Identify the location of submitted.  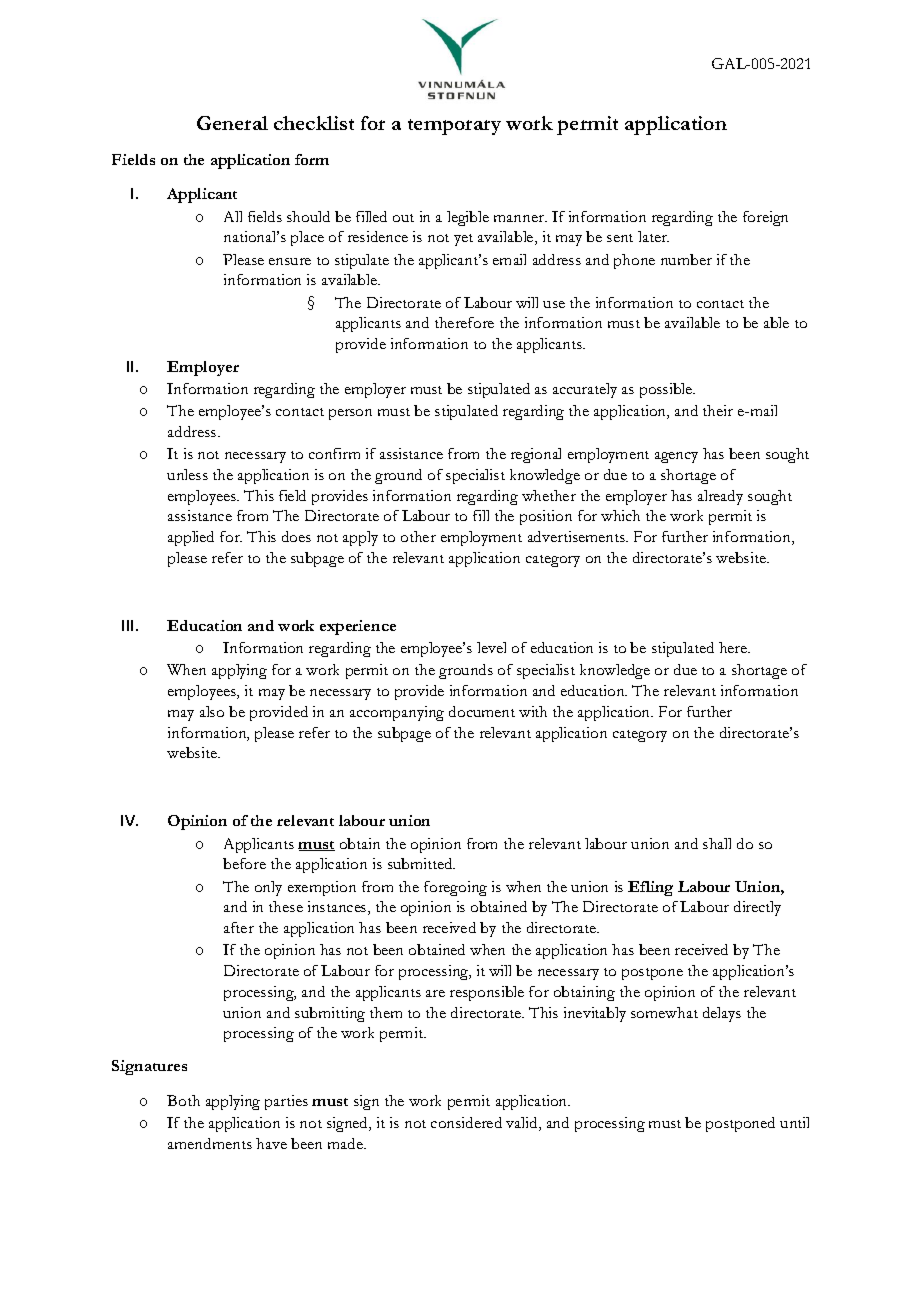
(421, 863).
